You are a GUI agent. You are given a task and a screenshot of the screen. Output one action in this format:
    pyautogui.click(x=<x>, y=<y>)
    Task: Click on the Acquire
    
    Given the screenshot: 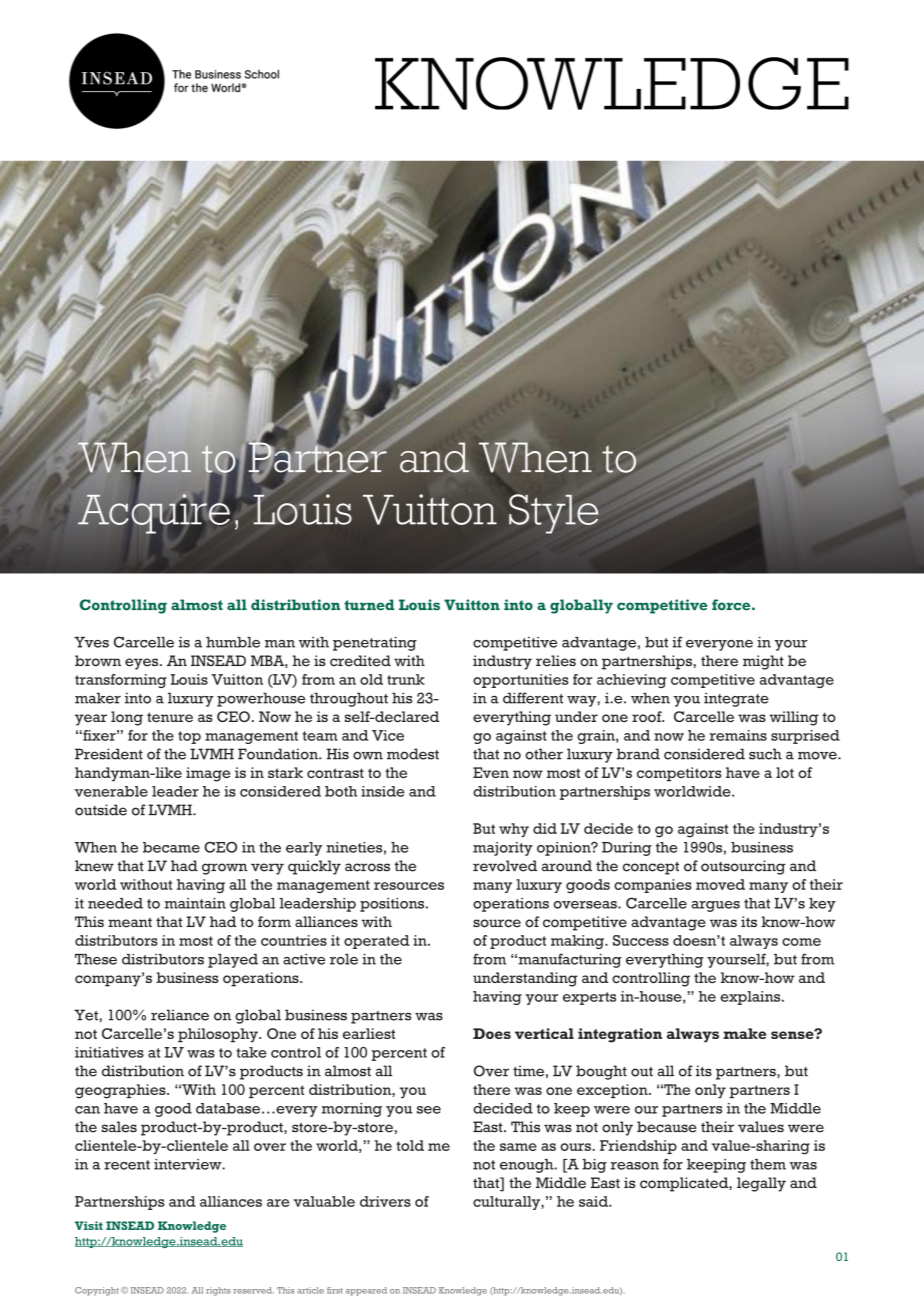 What is the action you would take?
    pyautogui.click(x=154, y=513)
